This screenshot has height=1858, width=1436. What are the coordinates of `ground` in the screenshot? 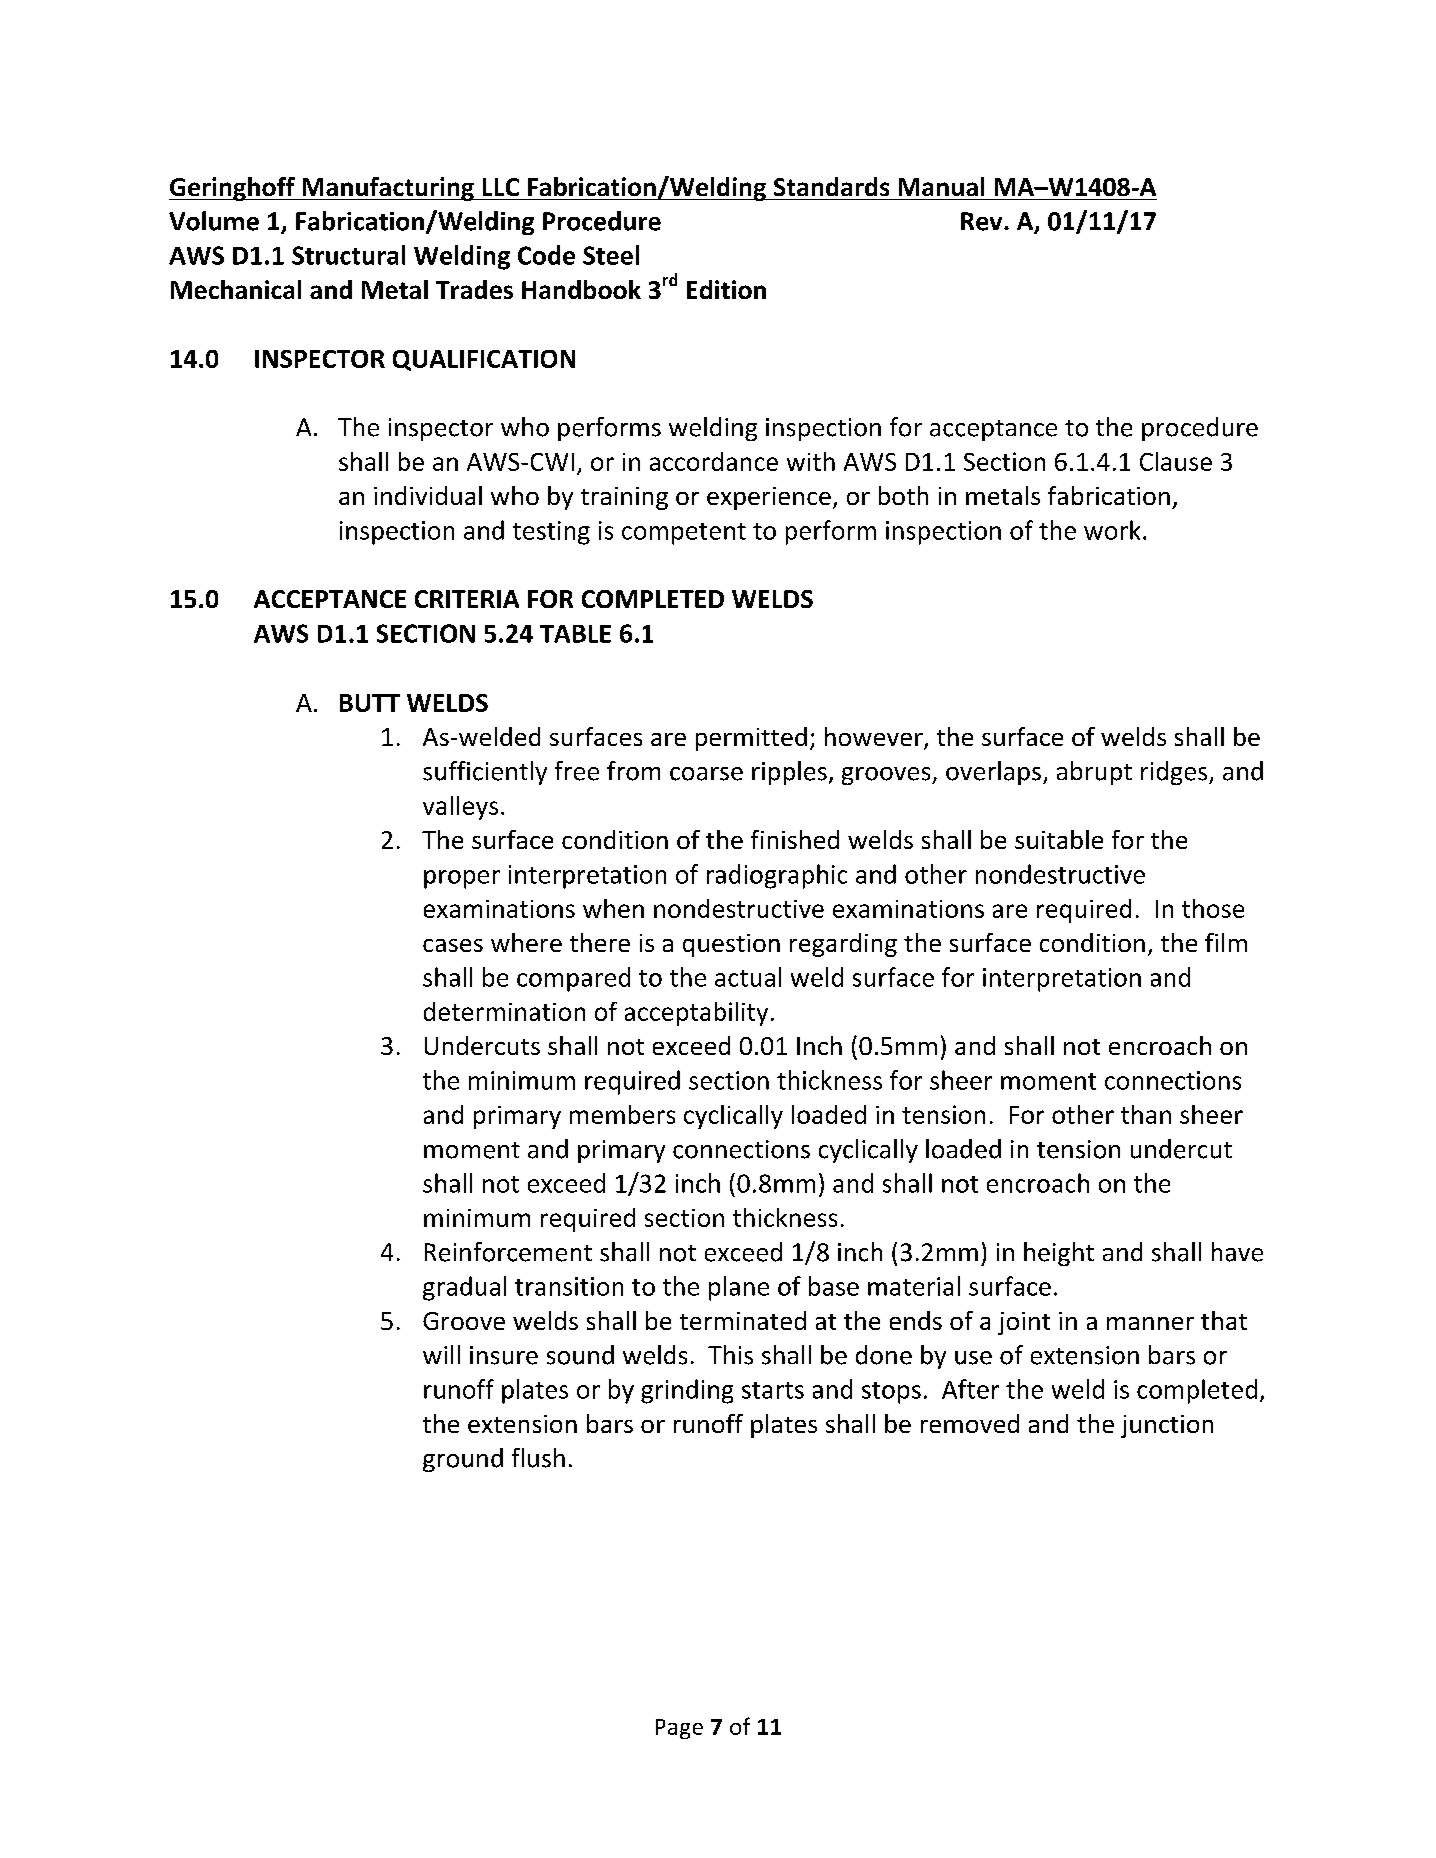 It's located at (463, 1460).
